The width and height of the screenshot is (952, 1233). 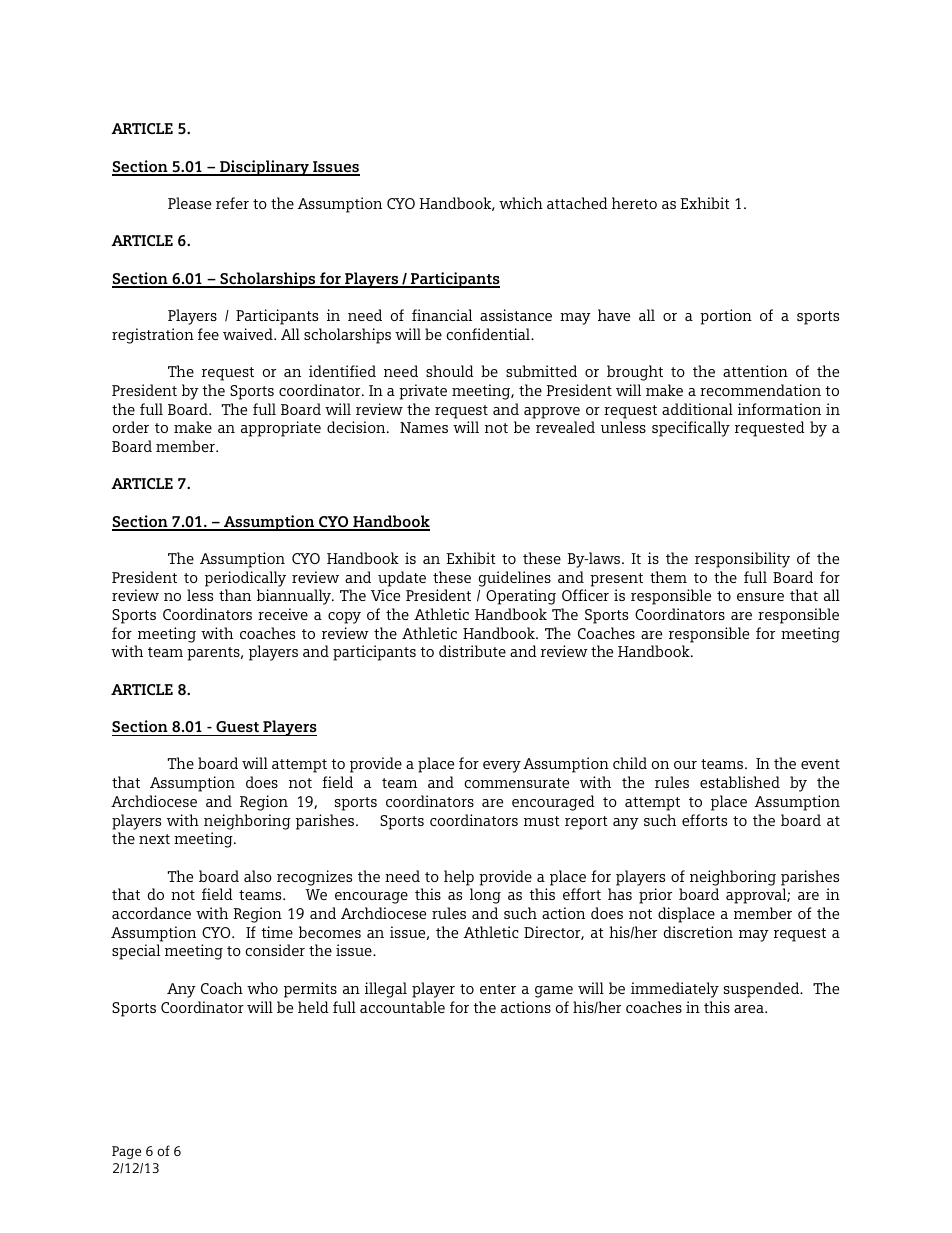 I want to click on responsibility, so click(x=742, y=560).
